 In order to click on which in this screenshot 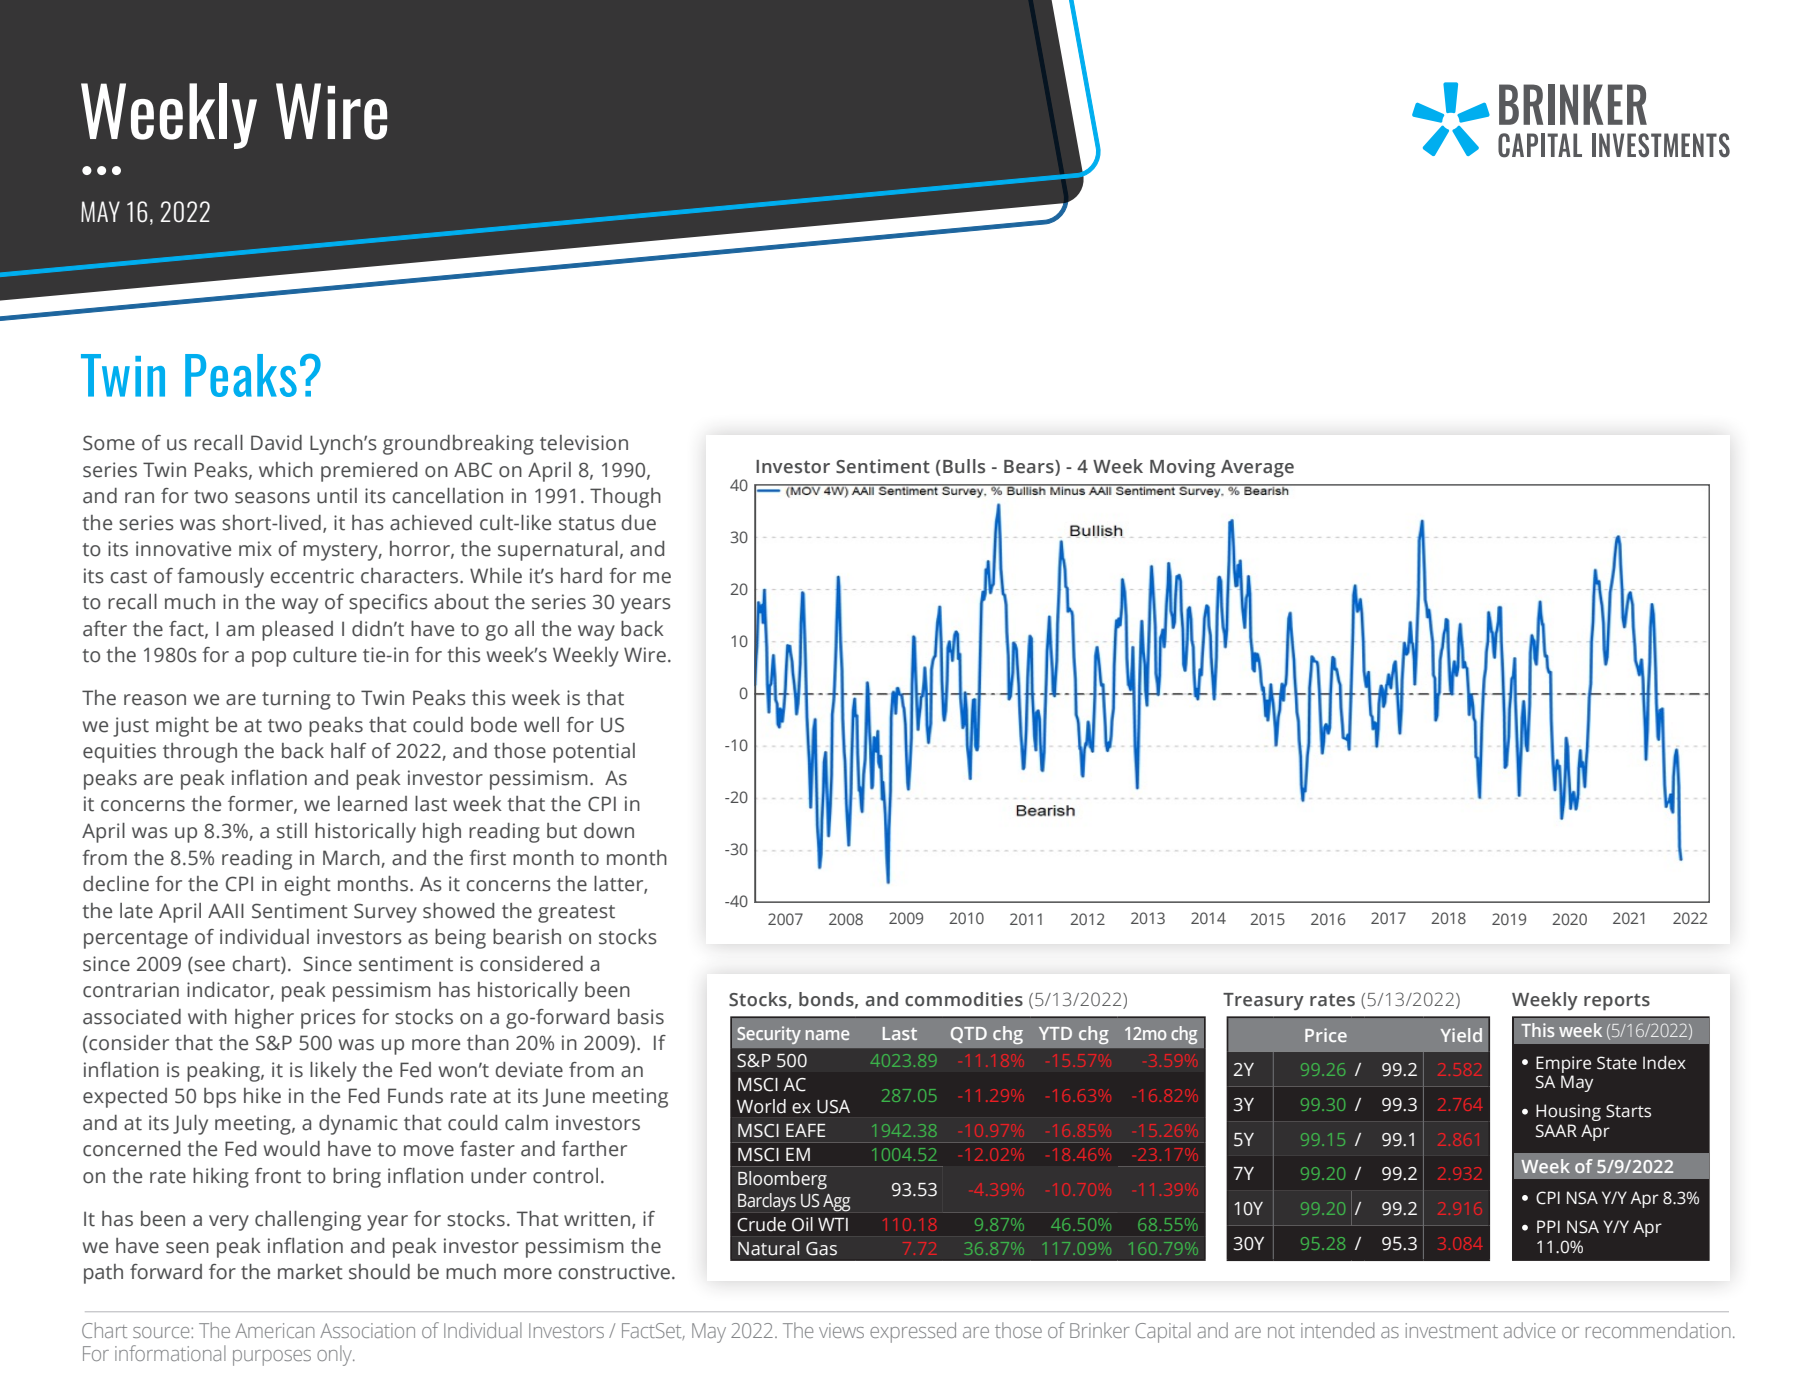, I will do `click(286, 470)`.
